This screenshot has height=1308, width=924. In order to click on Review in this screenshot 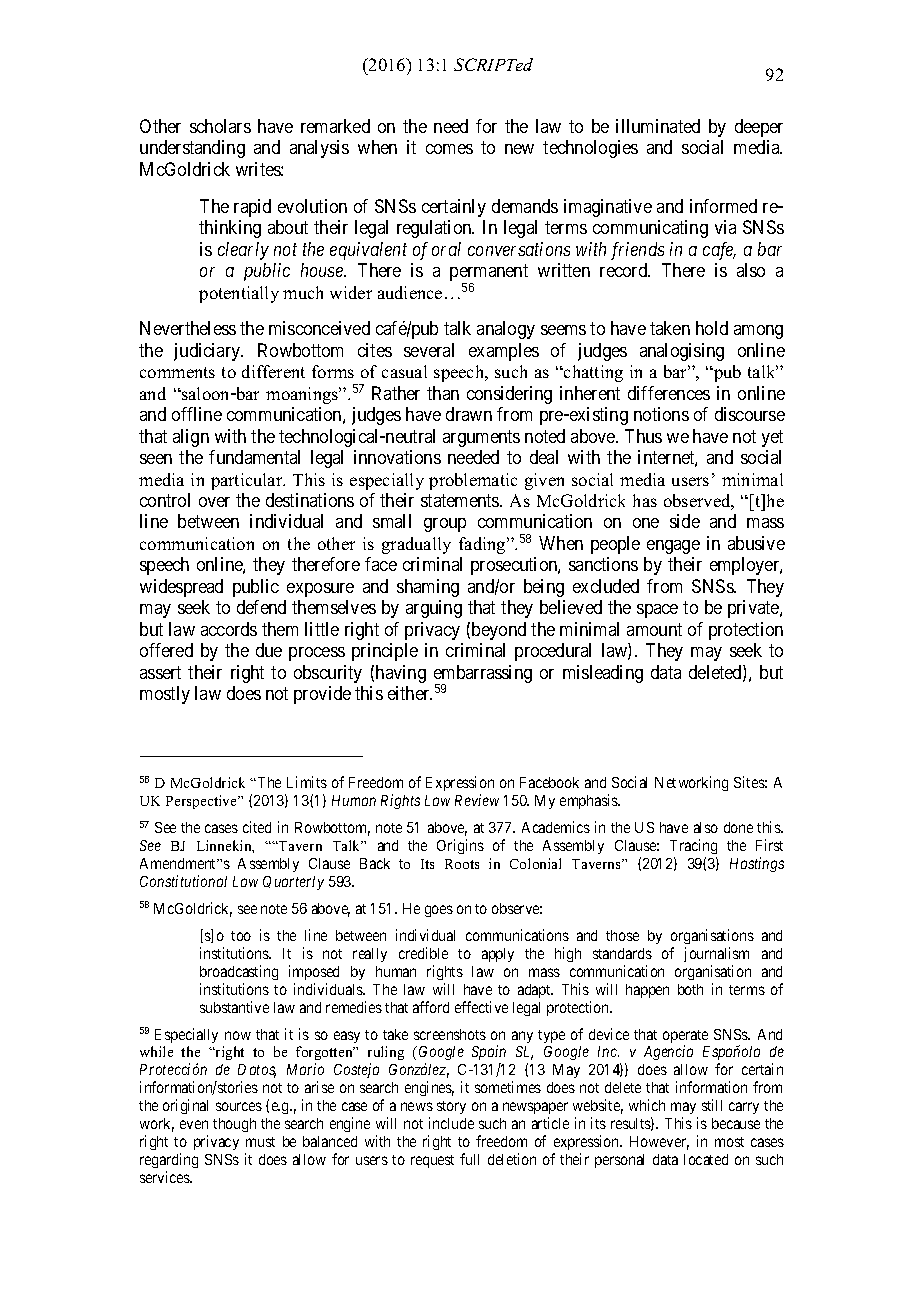, I will do `click(477, 800)`.
